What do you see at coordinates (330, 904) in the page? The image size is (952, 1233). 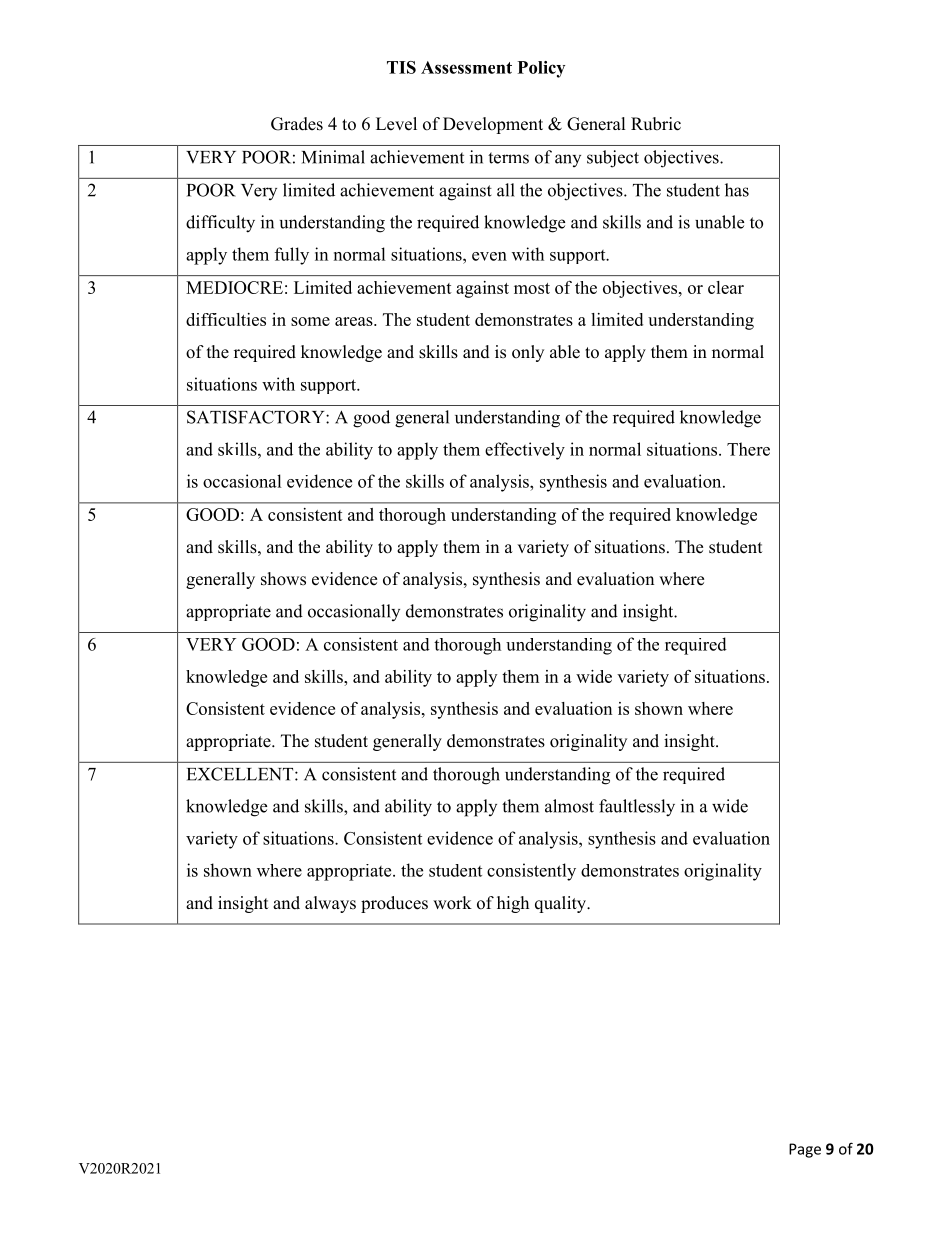 I see `always` at bounding box center [330, 904].
